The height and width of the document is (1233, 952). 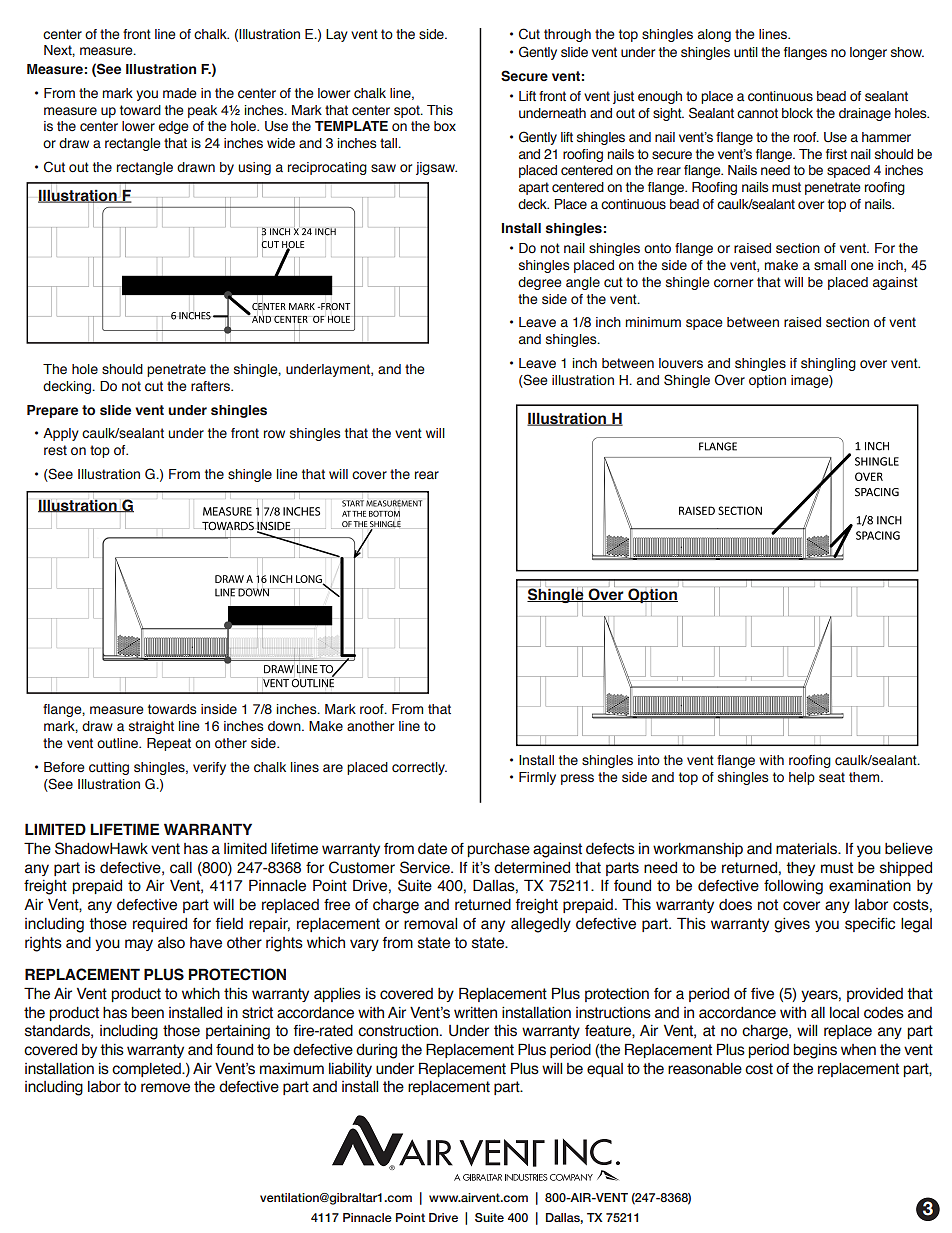 I want to click on row, so click(x=274, y=434).
